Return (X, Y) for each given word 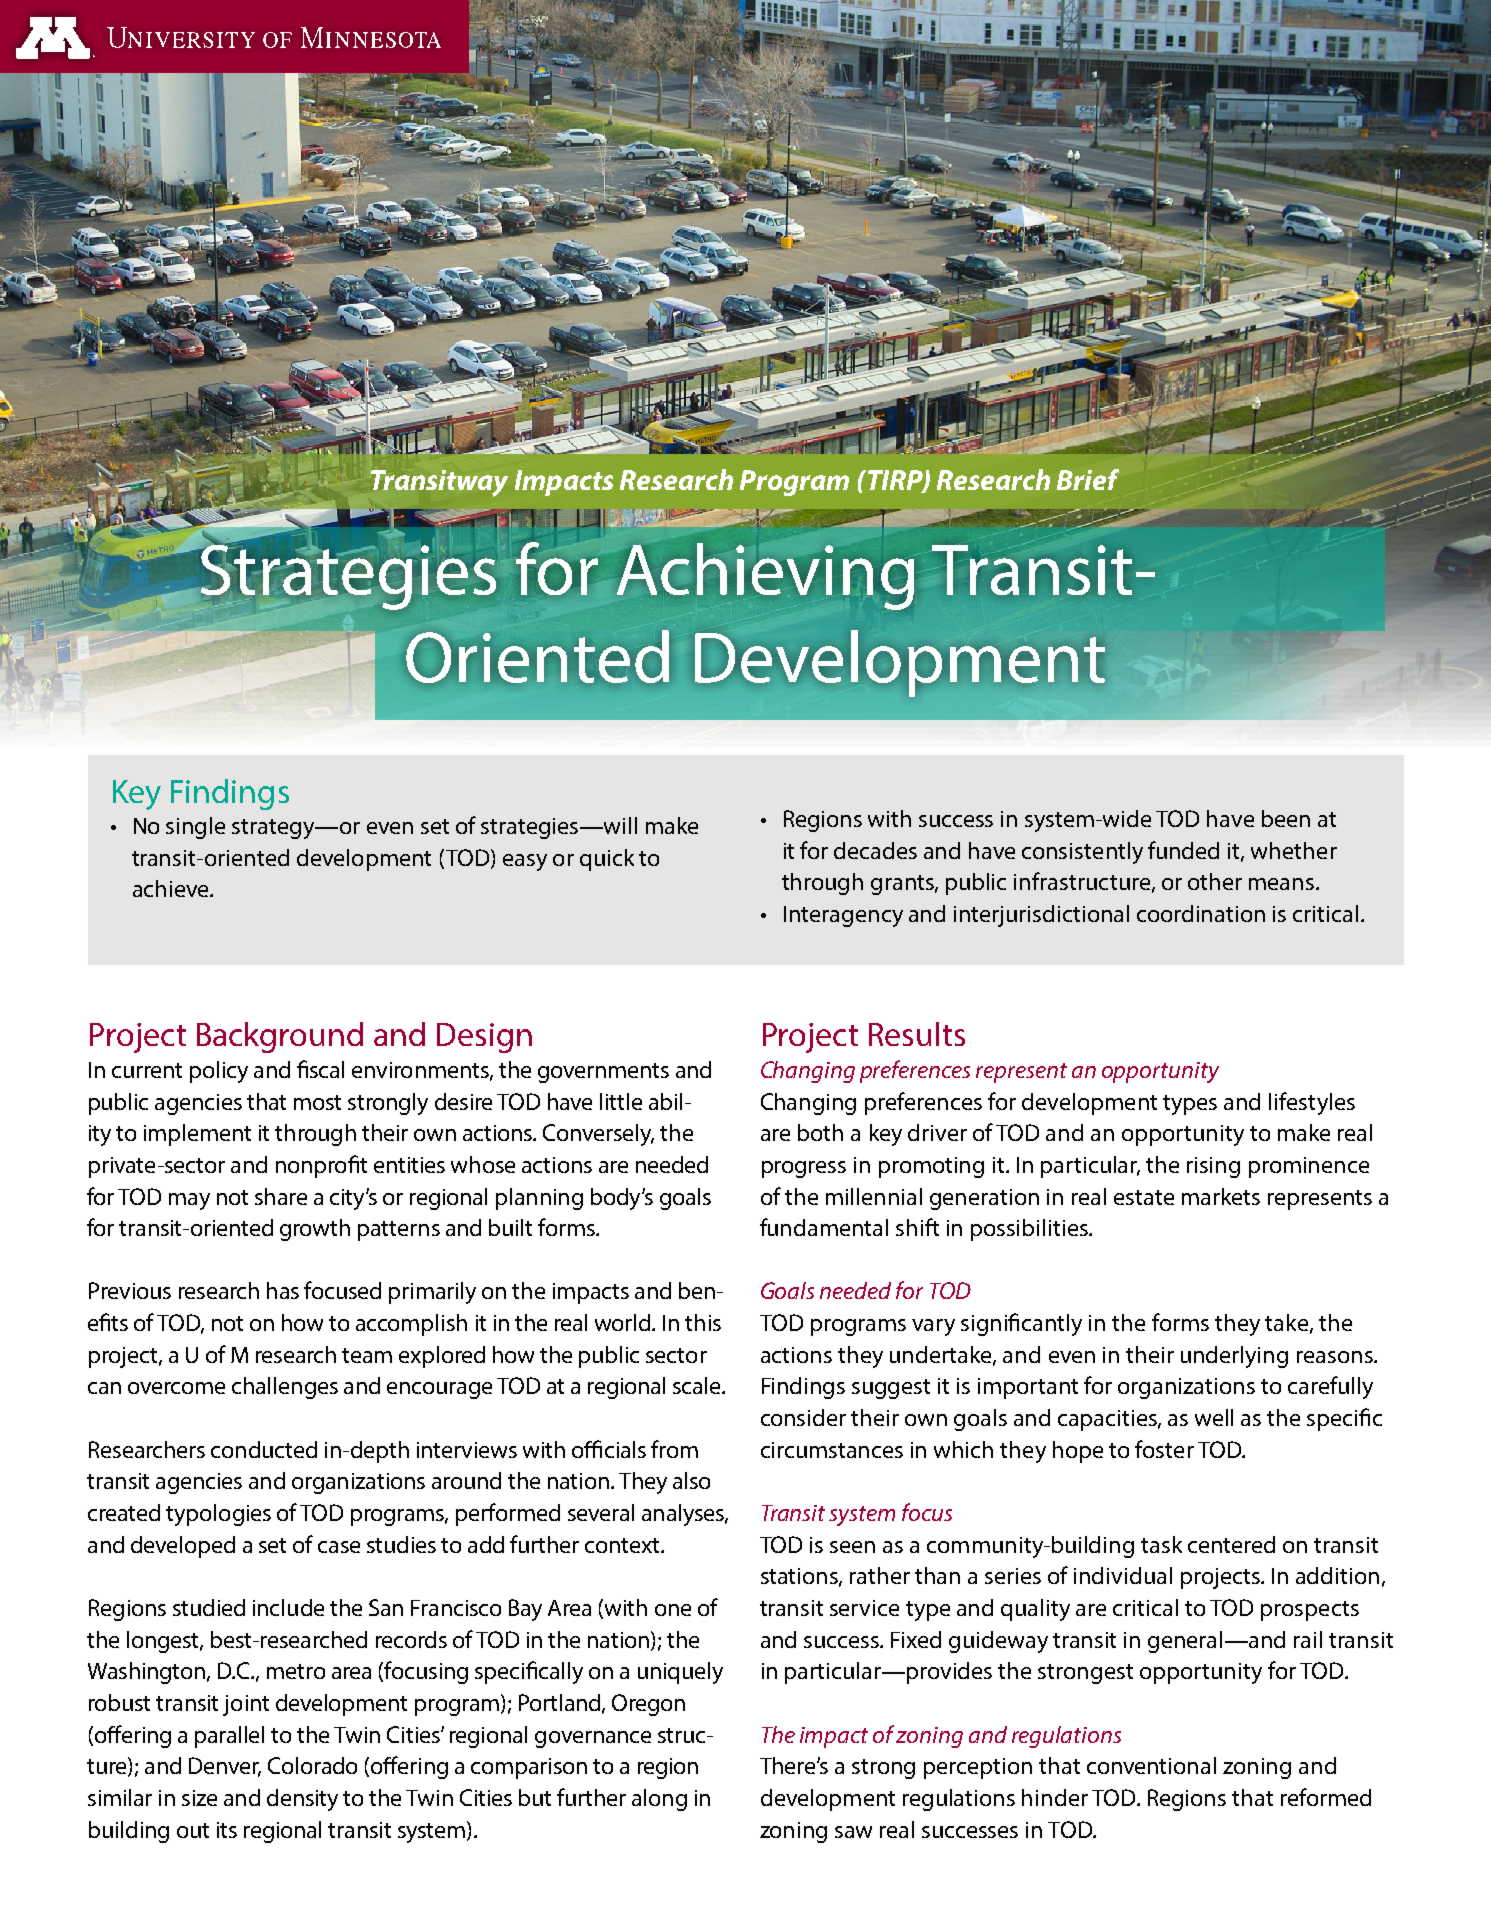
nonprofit (321, 1166)
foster (1164, 1449)
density (302, 1800)
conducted (264, 1449)
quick (607, 860)
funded (1183, 850)
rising (1213, 1167)
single (195, 828)
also (691, 1480)
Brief (1088, 479)
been (1286, 818)
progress (804, 1169)
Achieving (766, 576)
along (659, 1800)
